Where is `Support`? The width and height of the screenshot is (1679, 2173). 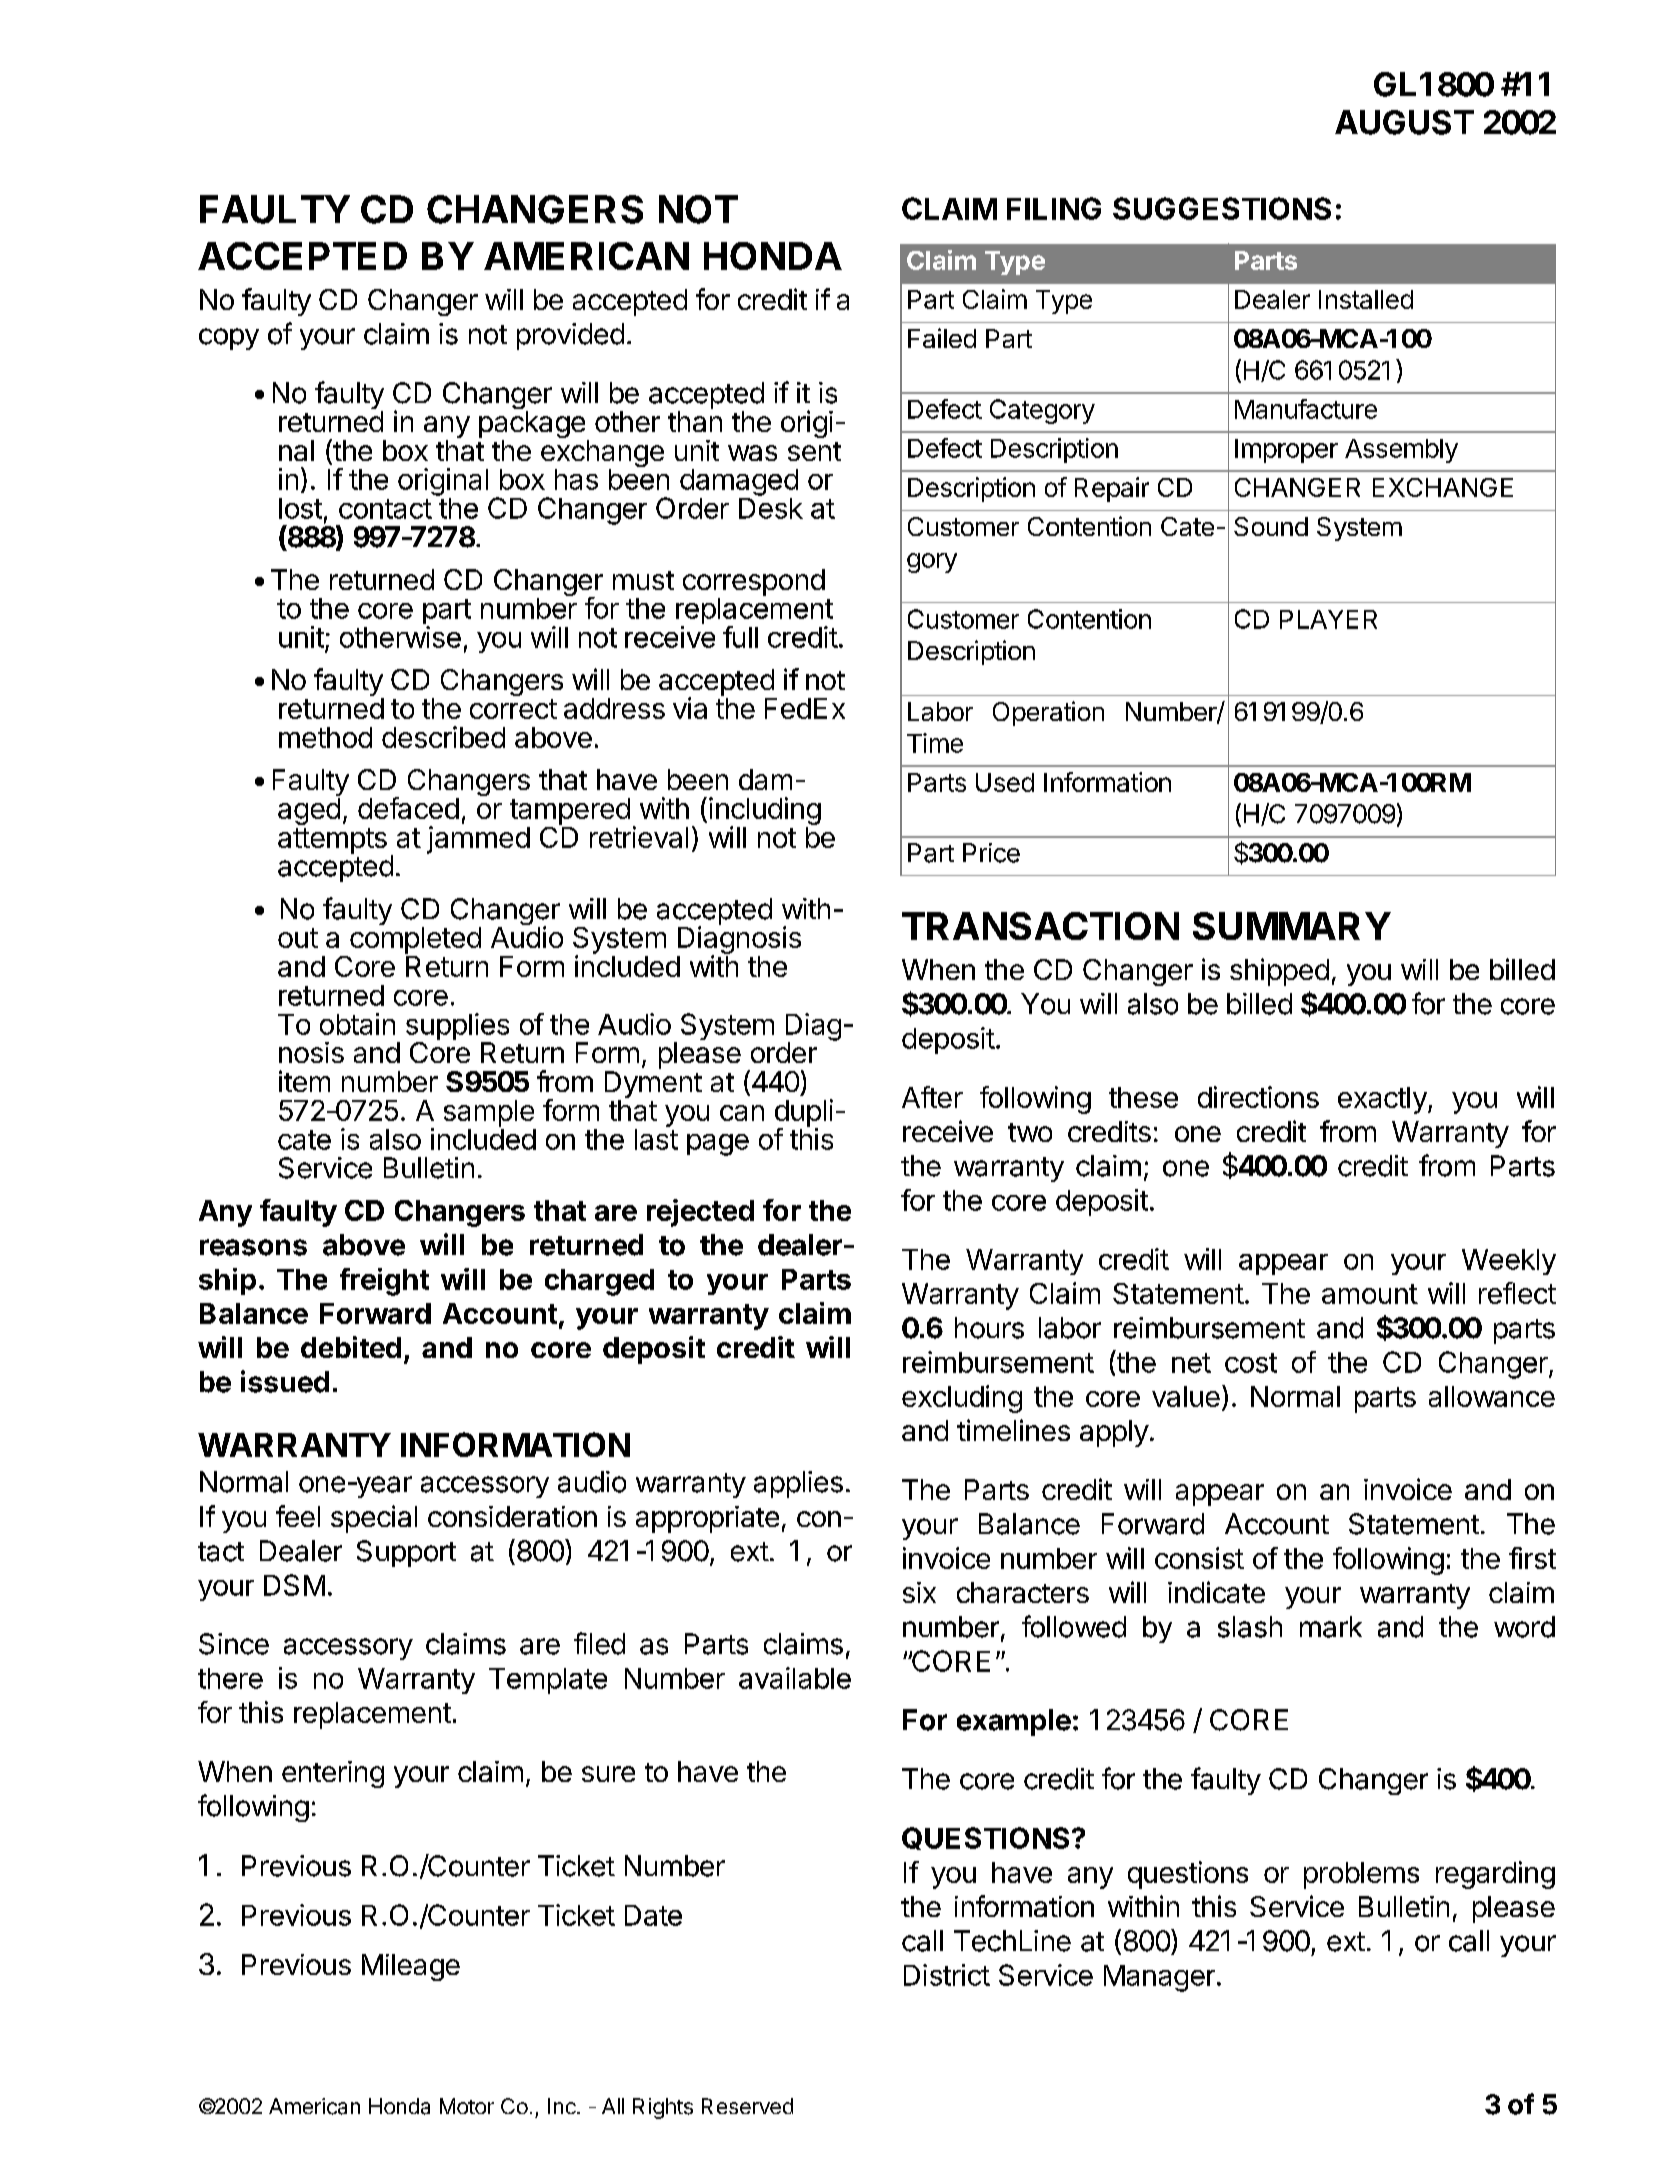
Support is located at coordinates (406, 1553).
